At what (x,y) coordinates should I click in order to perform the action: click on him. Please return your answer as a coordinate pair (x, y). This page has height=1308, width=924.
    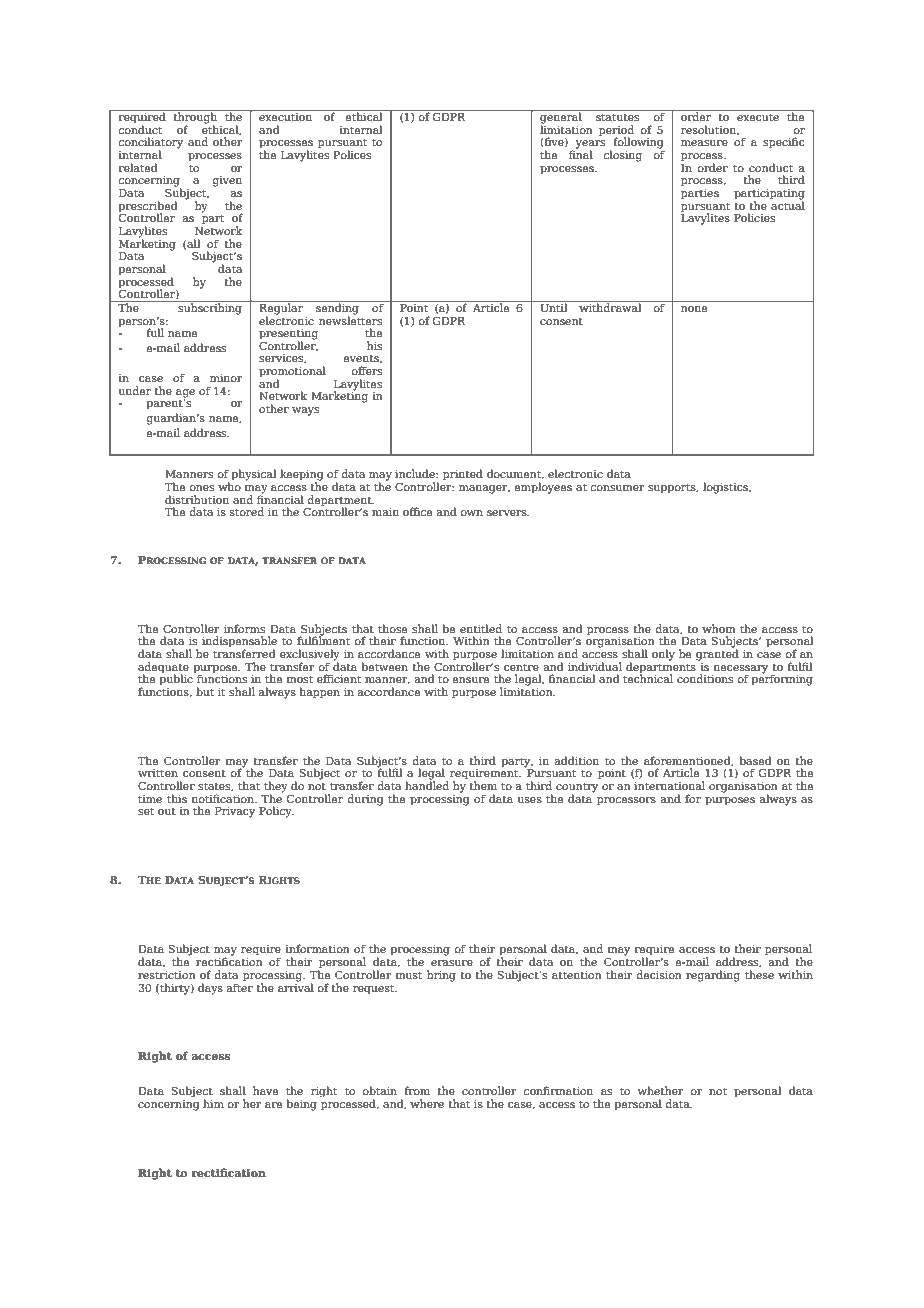
    Looking at the image, I should click on (213, 1103).
